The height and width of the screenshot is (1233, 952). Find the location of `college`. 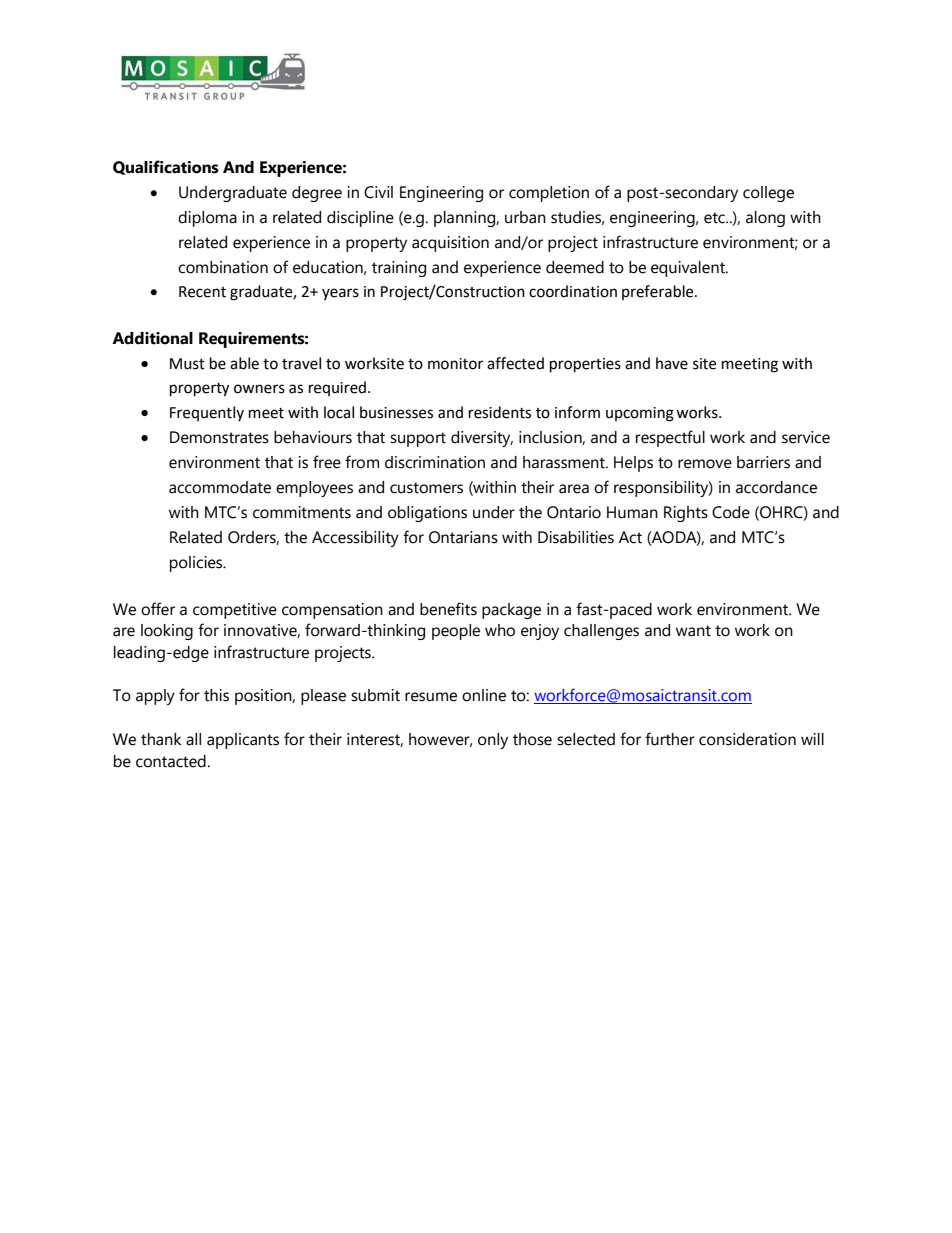

college is located at coordinates (768, 194).
